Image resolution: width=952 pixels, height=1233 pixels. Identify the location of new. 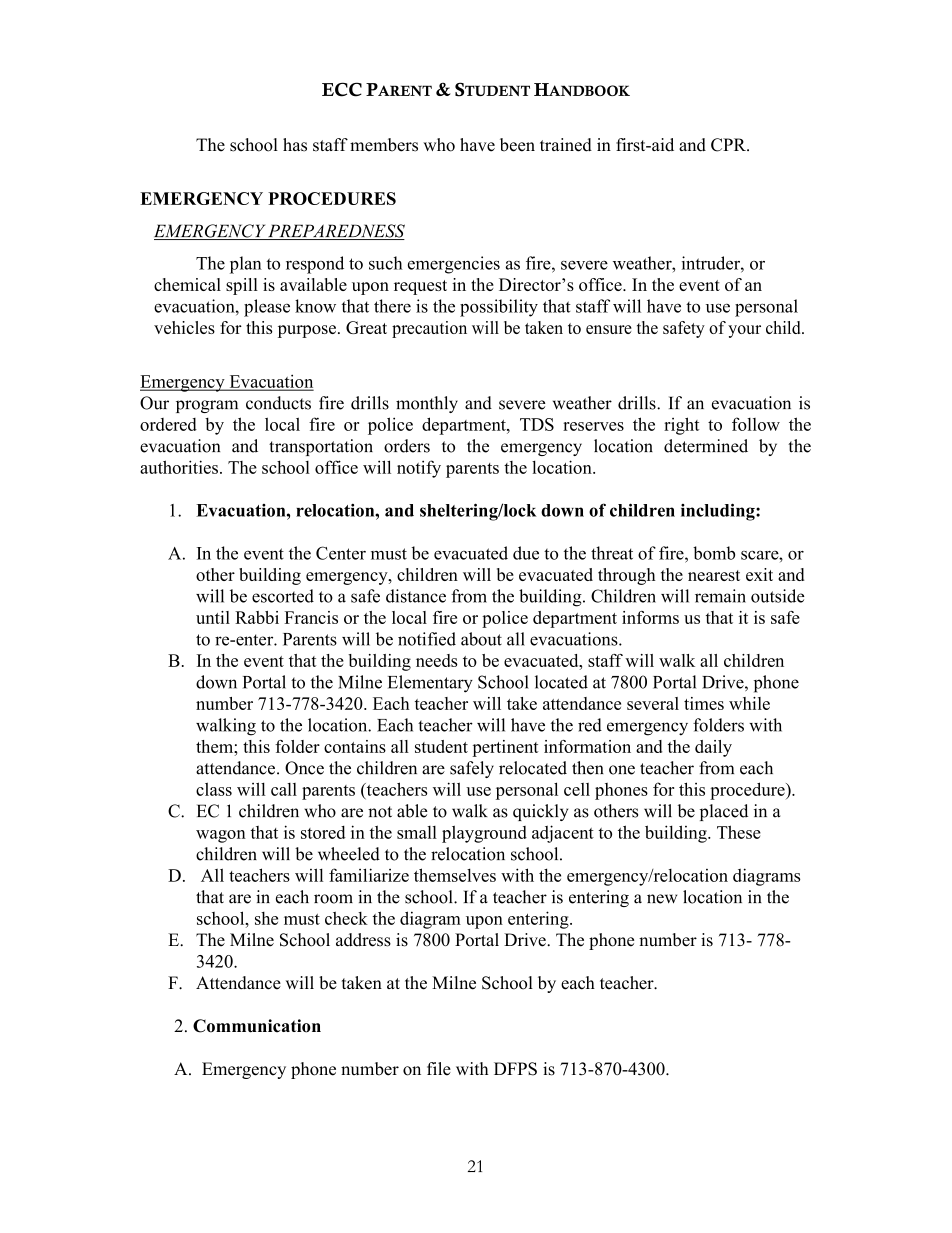
(662, 899).
